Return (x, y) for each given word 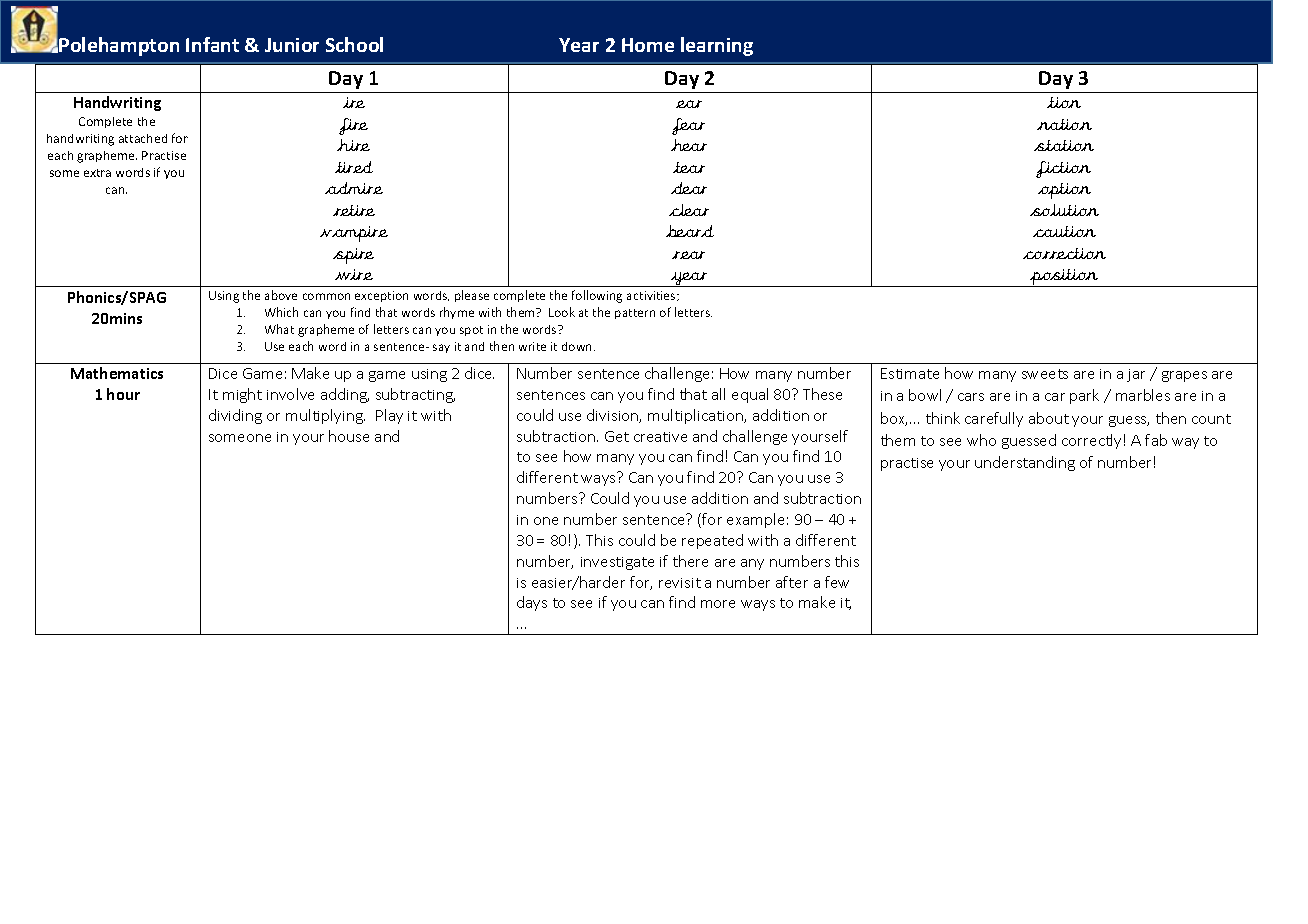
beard (690, 231)
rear (688, 255)
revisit (680, 583)
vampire (354, 234)
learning (717, 46)
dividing (235, 416)
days (532, 603)
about (1049, 418)
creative (660, 437)
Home (648, 45)
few (837, 582)
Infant (212, 44)
